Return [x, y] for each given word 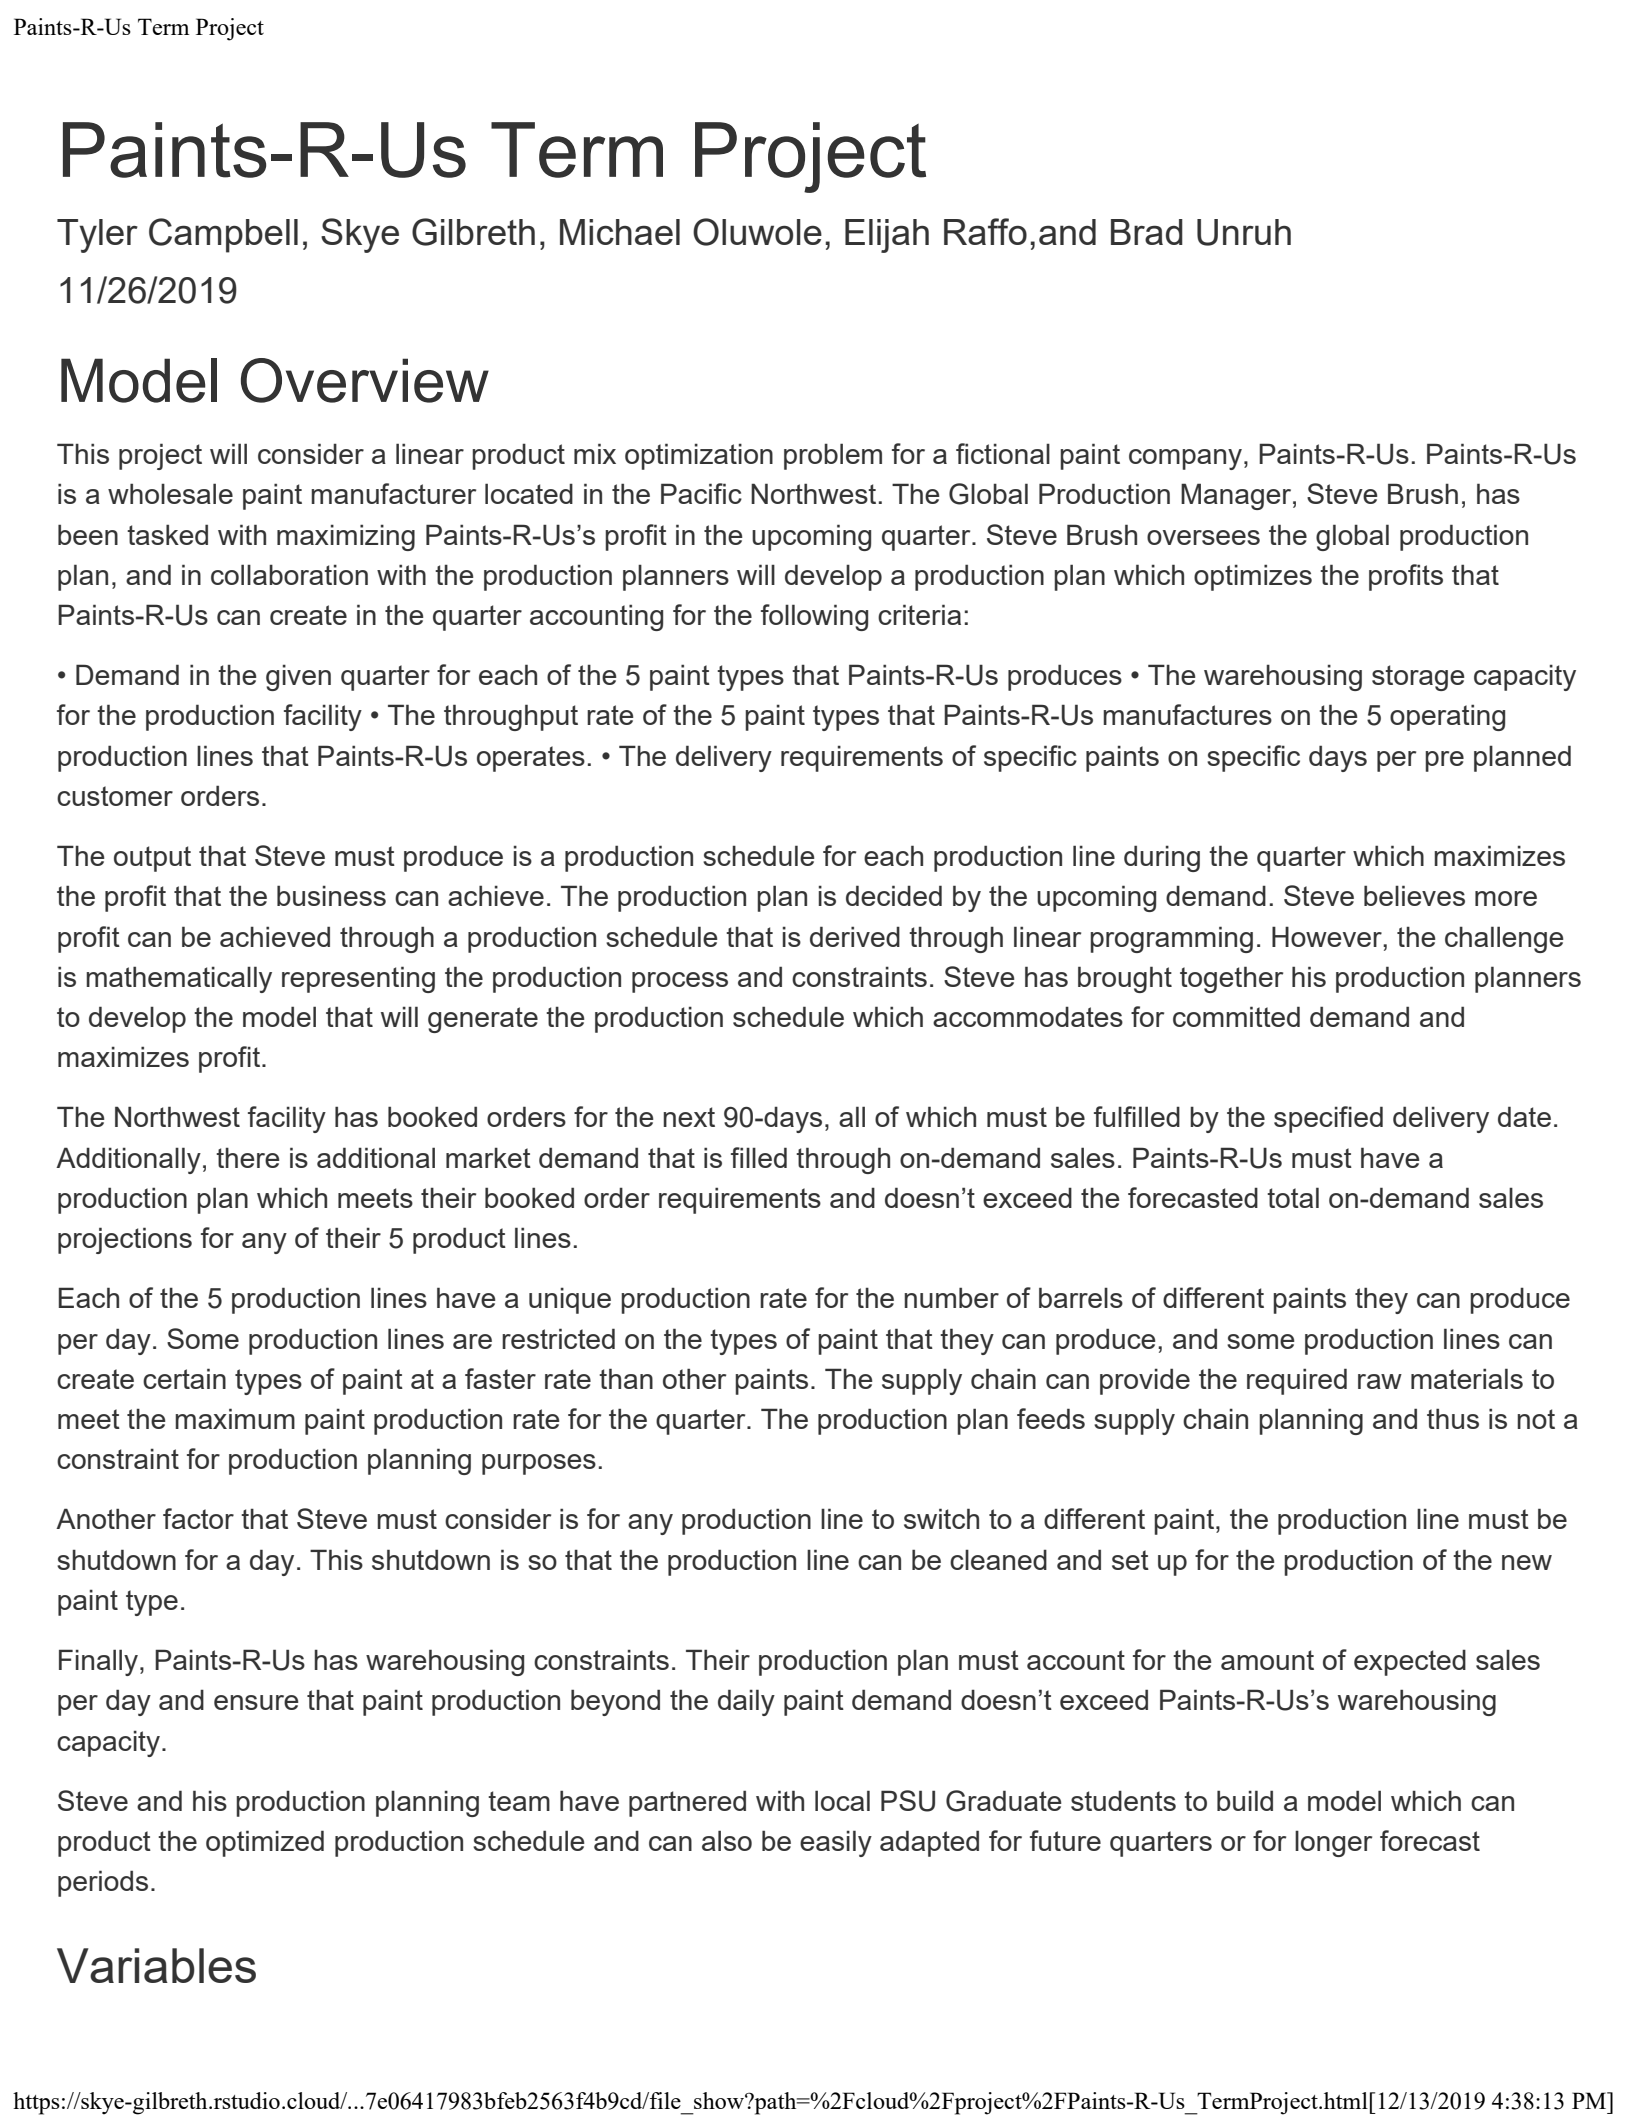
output [152, 859]
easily [836, 1843]
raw [1380, 1381]
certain [184, 1378]
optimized [265, 1843]
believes [1414, 895]
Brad [1147, 232]
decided [894, 895]
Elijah [887, 236]
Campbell [223, 235]
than [626, 1378]
